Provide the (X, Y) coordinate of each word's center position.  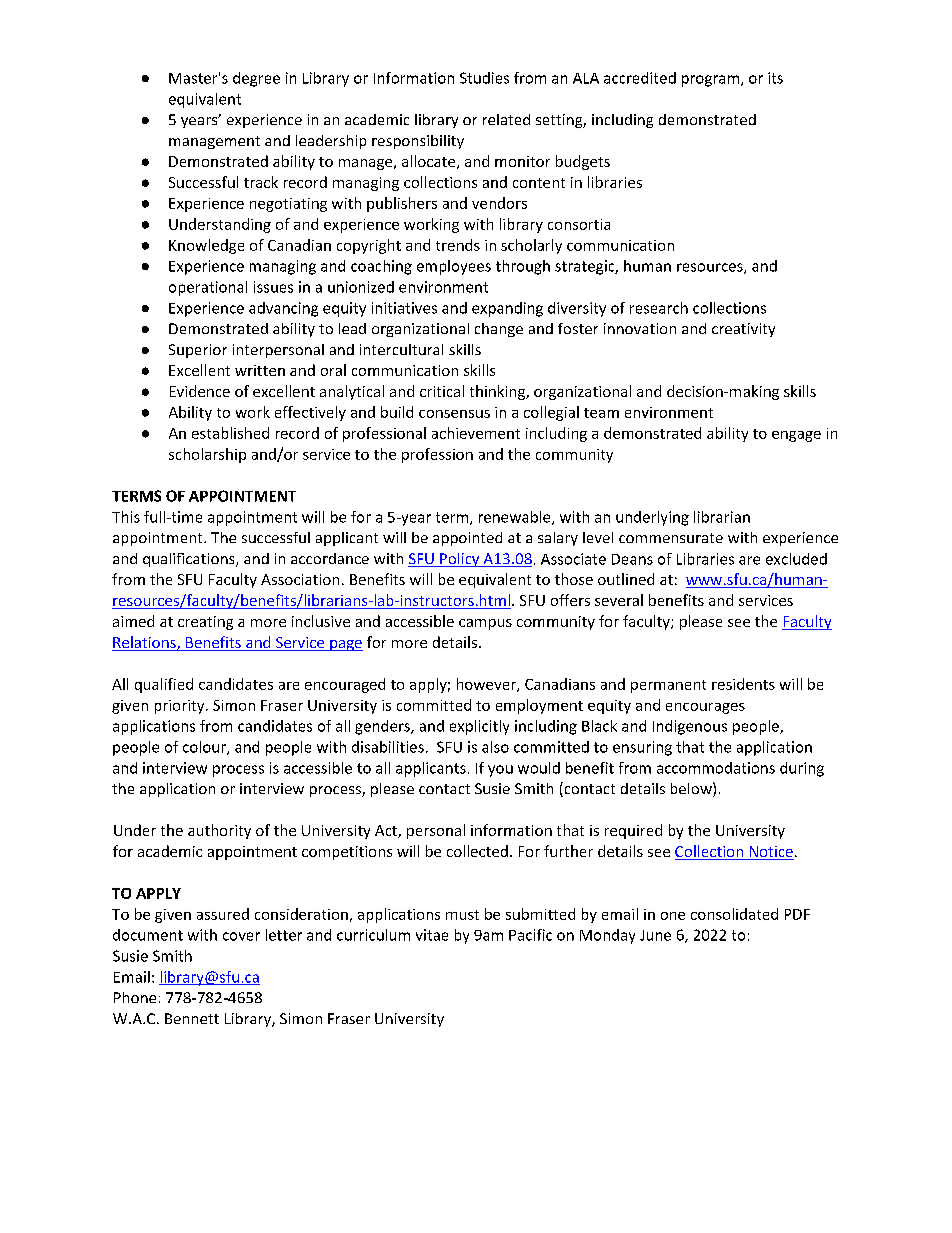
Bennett (192, 1018)
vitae (432, 935)
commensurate (671, 538)
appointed (467, 539)
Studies (484, 78)
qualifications (190, 560)
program (710, 81)
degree (256, 79)
